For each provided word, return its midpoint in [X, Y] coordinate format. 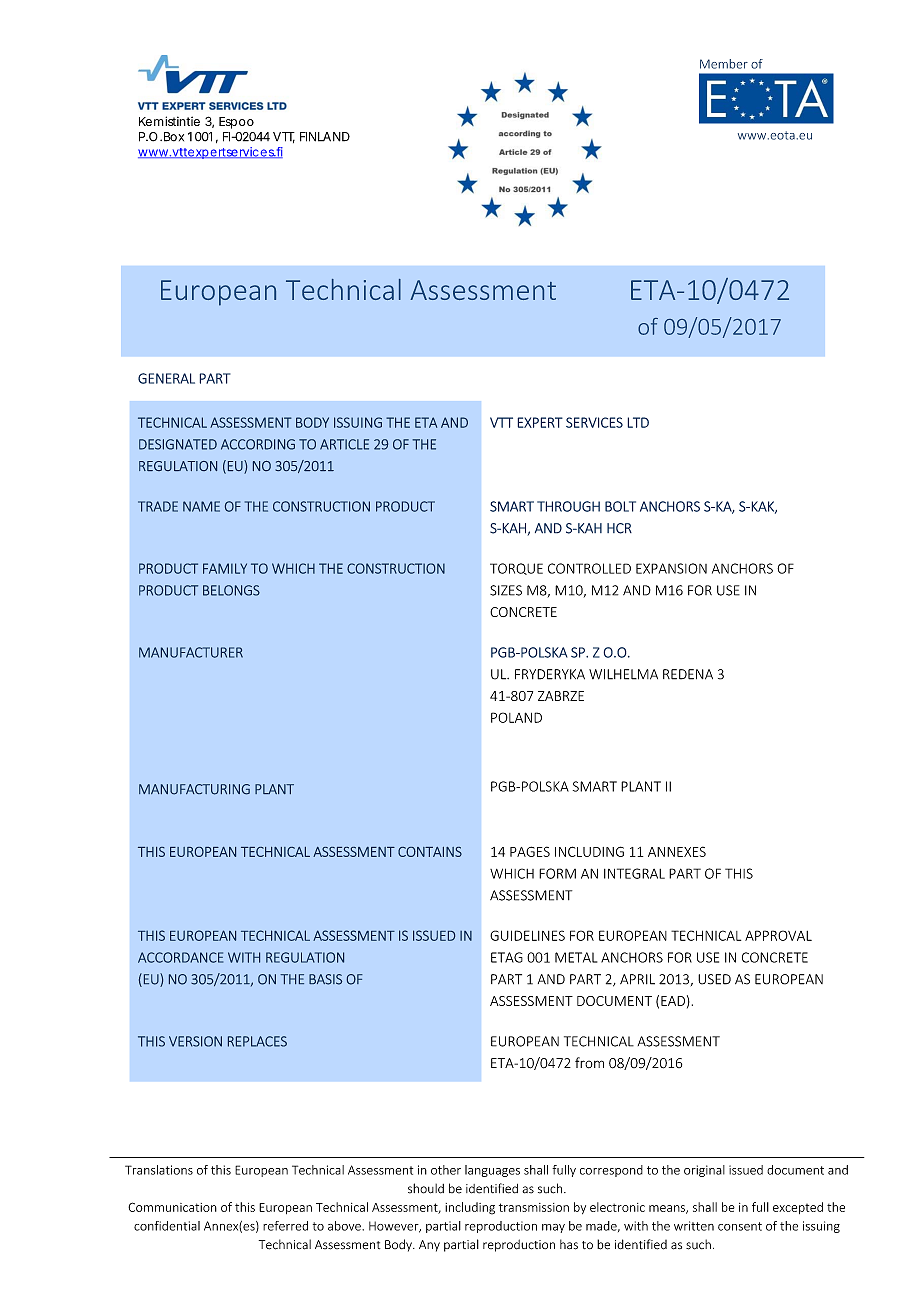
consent [740, 1226]
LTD [638, 422]
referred [285, 1226]
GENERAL [166, 378]
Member [724, 64]
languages [492, 1171]
